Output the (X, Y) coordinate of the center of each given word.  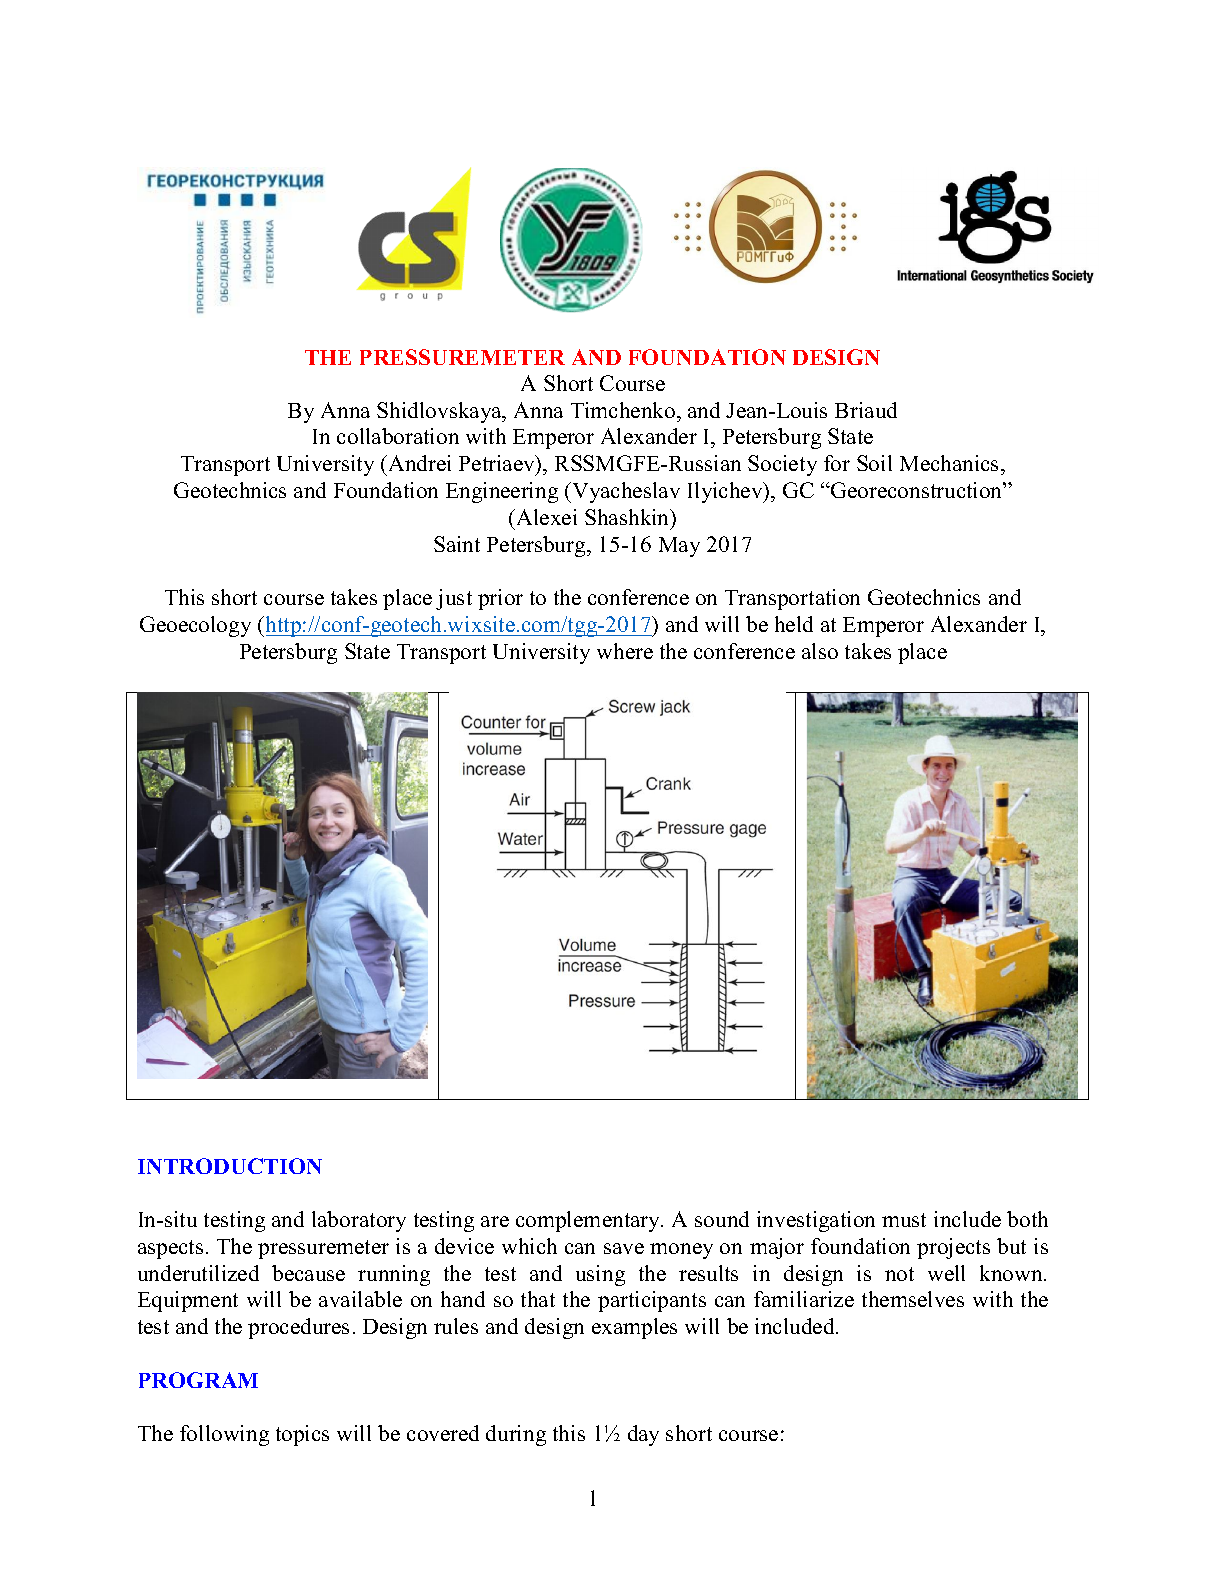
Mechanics (951, 463)
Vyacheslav (625, 492)
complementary (589, 1221)
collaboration (398, 436)
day (643, 1435)
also (820, 651)
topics (302, 1435)
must (904, 1220)
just (454, 599)
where (625, 651)
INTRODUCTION (230, 1166)
